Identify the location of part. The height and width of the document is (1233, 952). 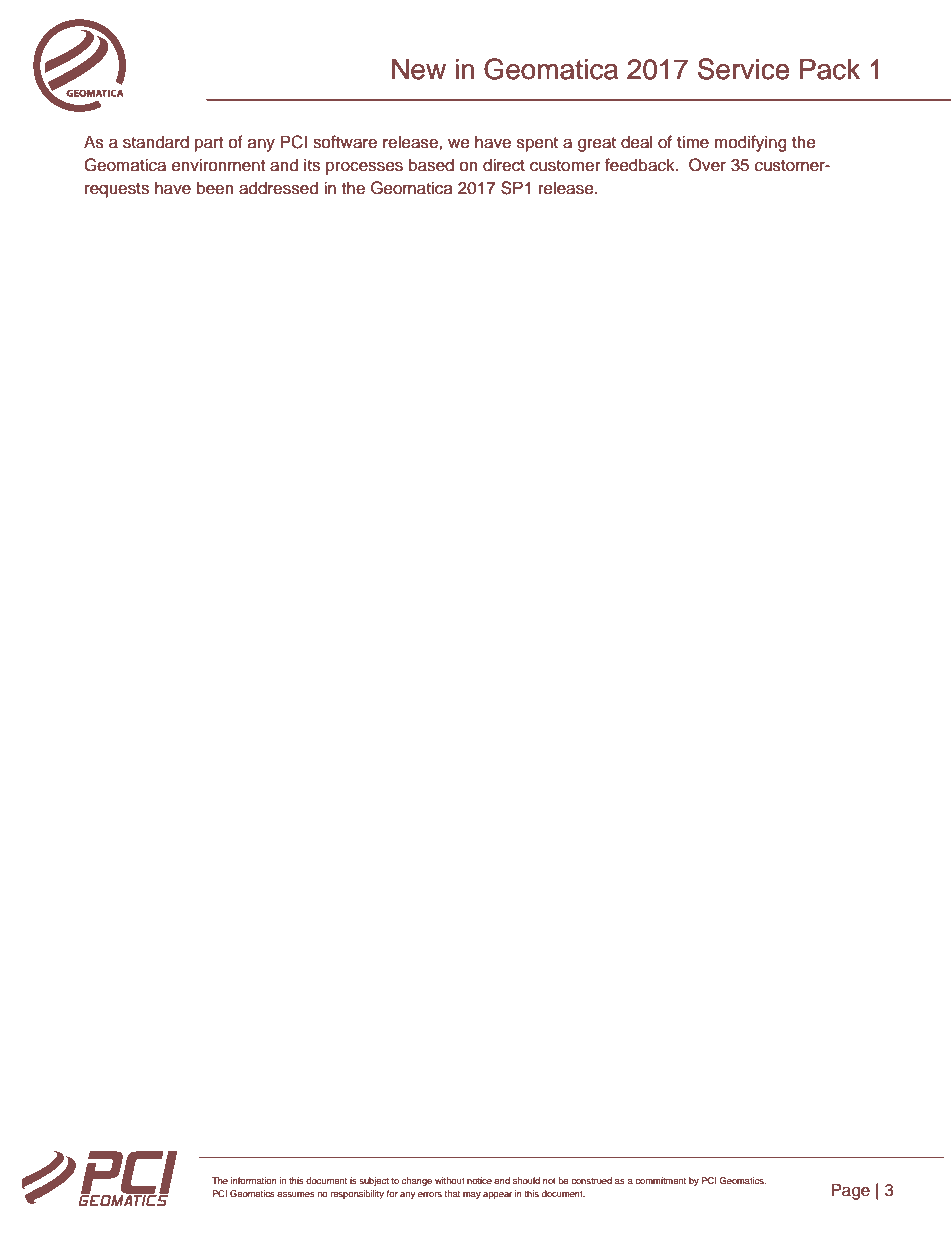
(209, 144).
